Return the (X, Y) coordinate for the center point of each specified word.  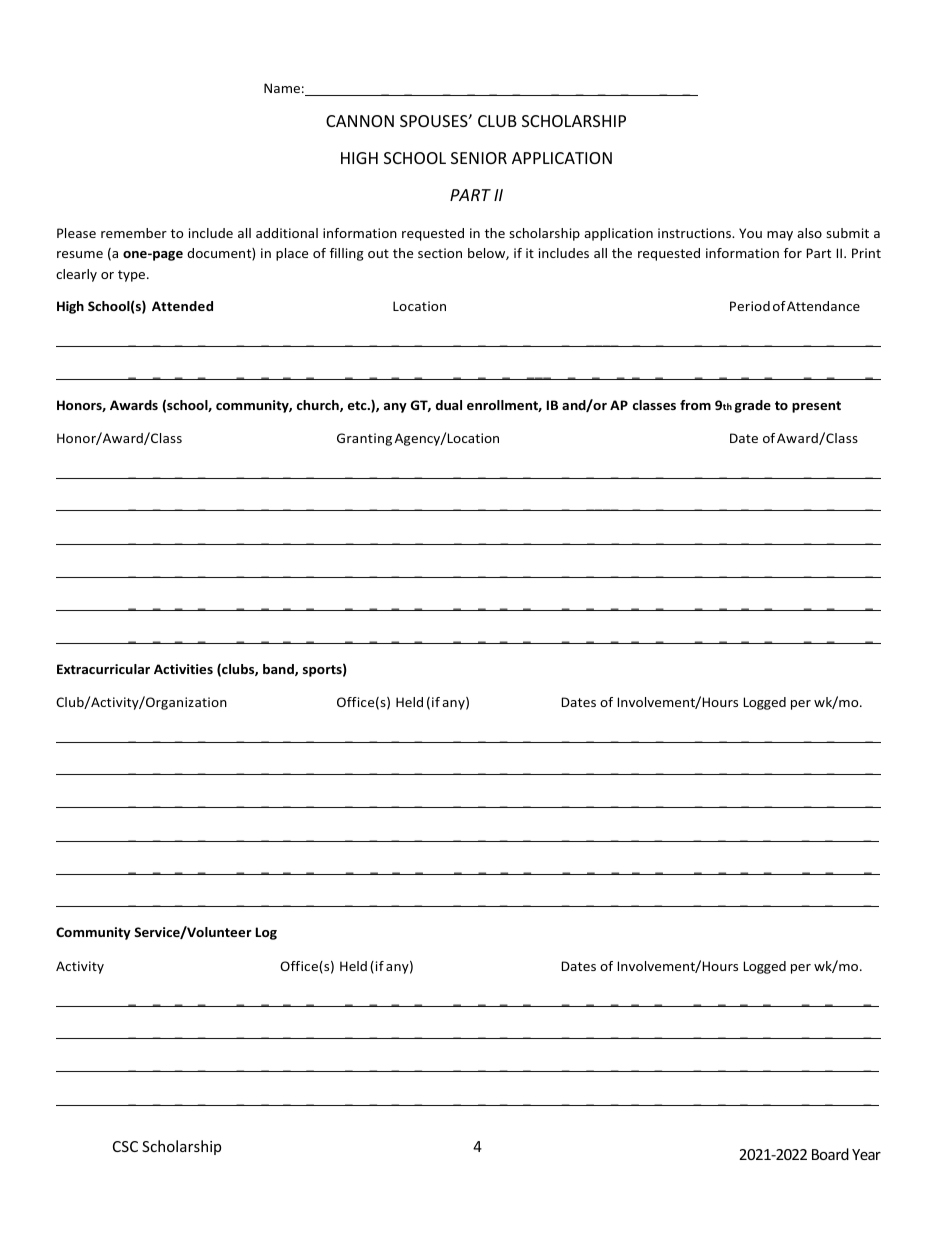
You (750, 233)
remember (134, 233)
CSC (125, 1146)
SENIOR (479, 158)
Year (866, 1154)
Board (830, 1154)
